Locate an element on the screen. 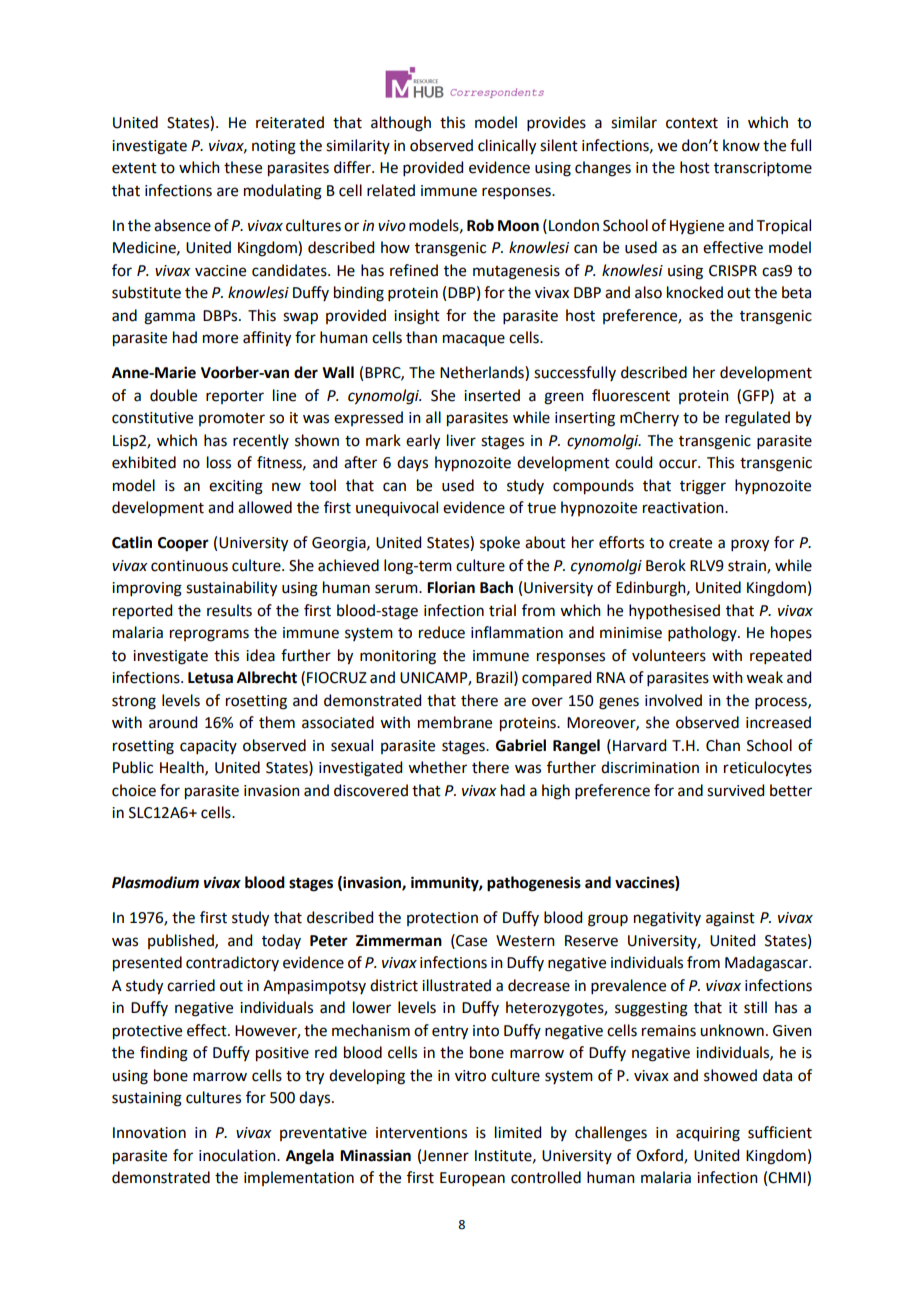  context is located at coordinates (692, 123).
